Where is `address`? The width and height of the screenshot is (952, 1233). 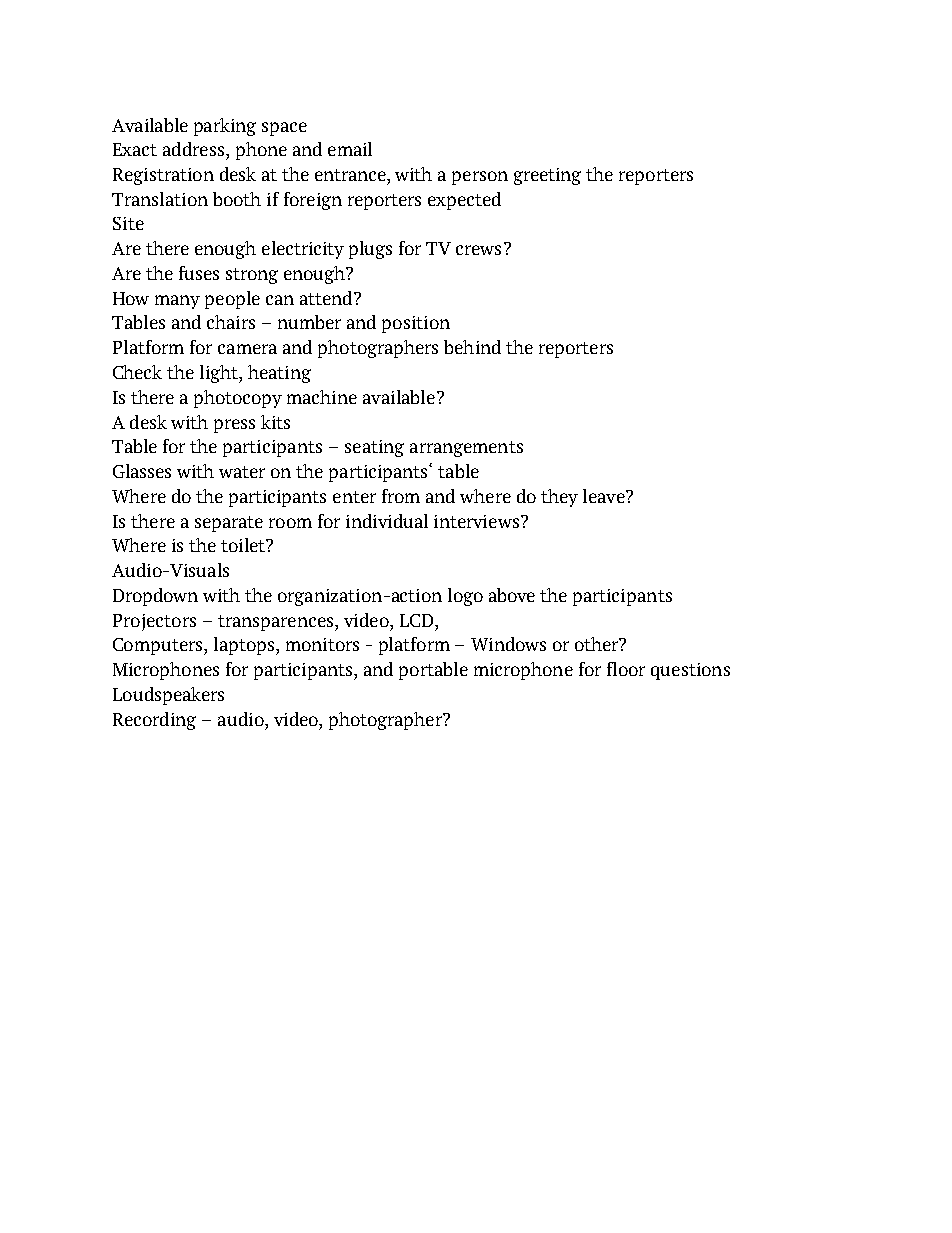
address is located at coordinates (195, 149).
